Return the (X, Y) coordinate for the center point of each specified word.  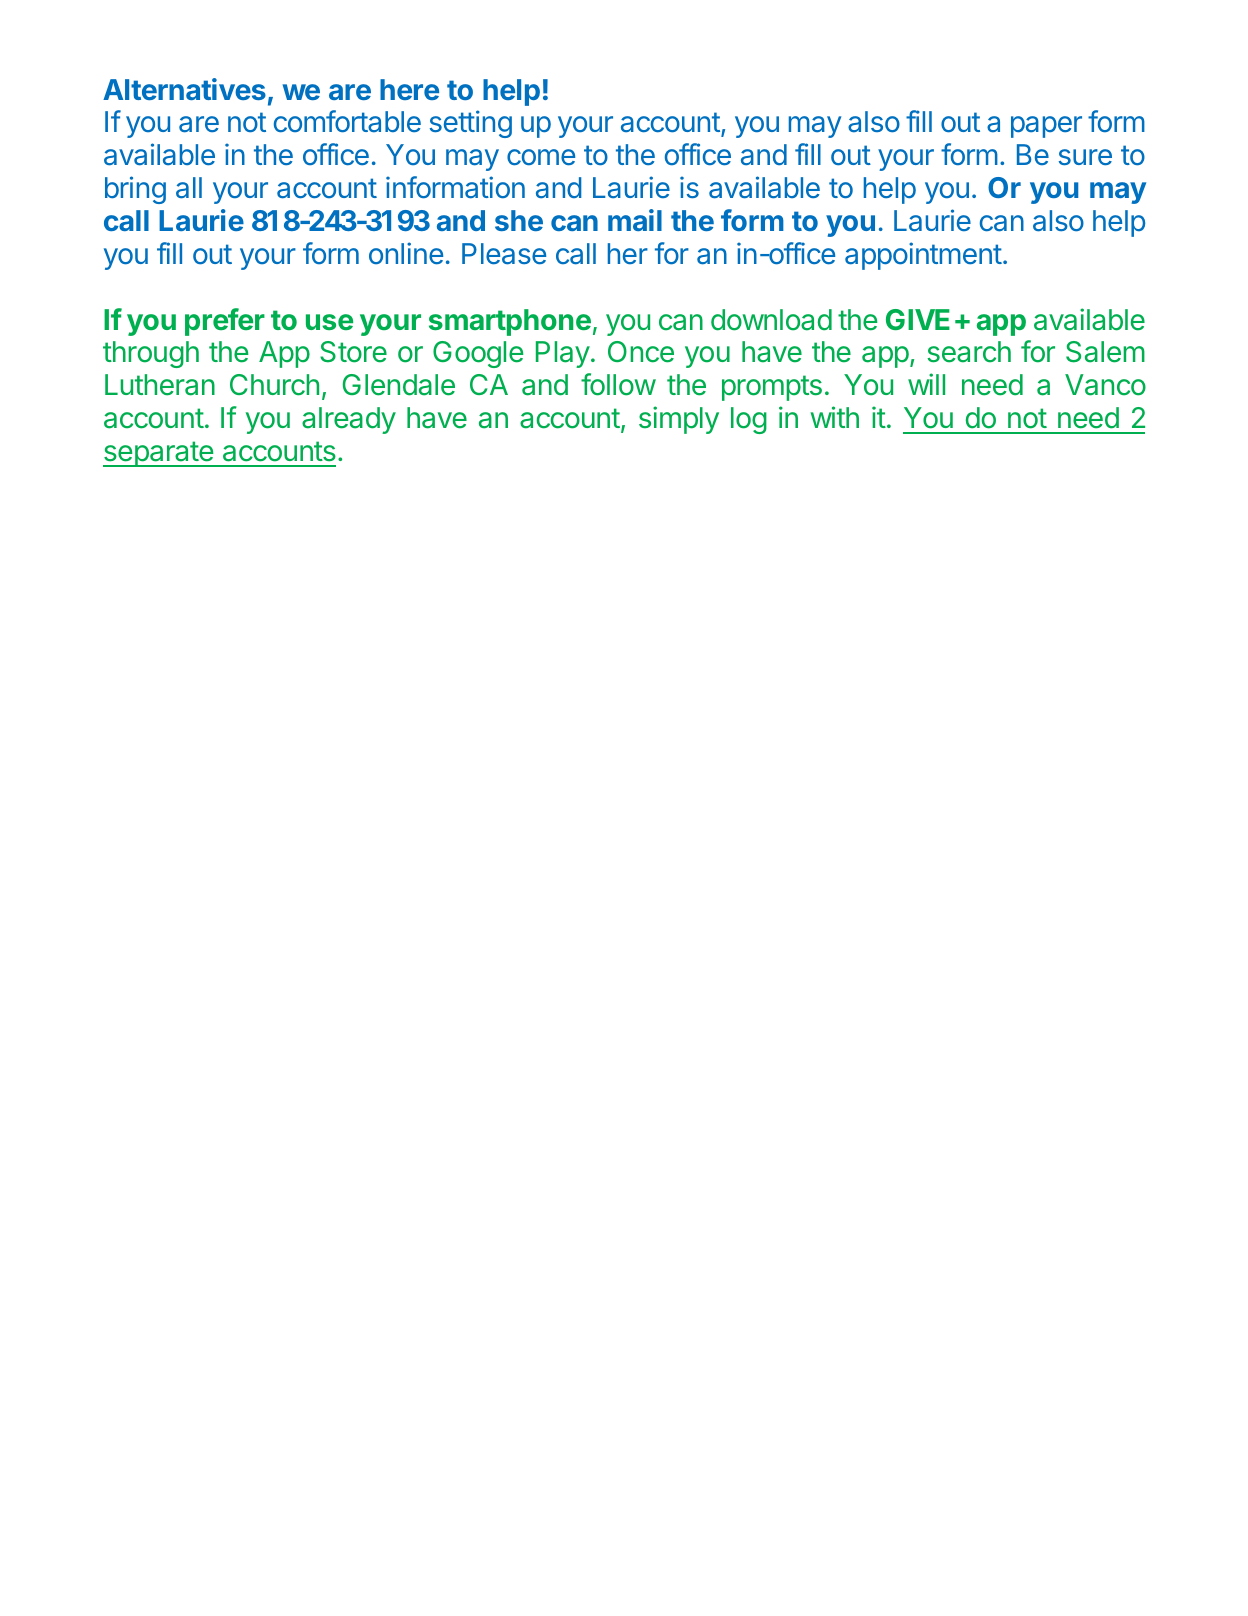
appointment (923, 256)
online (406, 253)
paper (1046, 127)
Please (504, 254)
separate (159, 454)
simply (679, 420)
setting (471, 124)
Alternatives (184, 89)
